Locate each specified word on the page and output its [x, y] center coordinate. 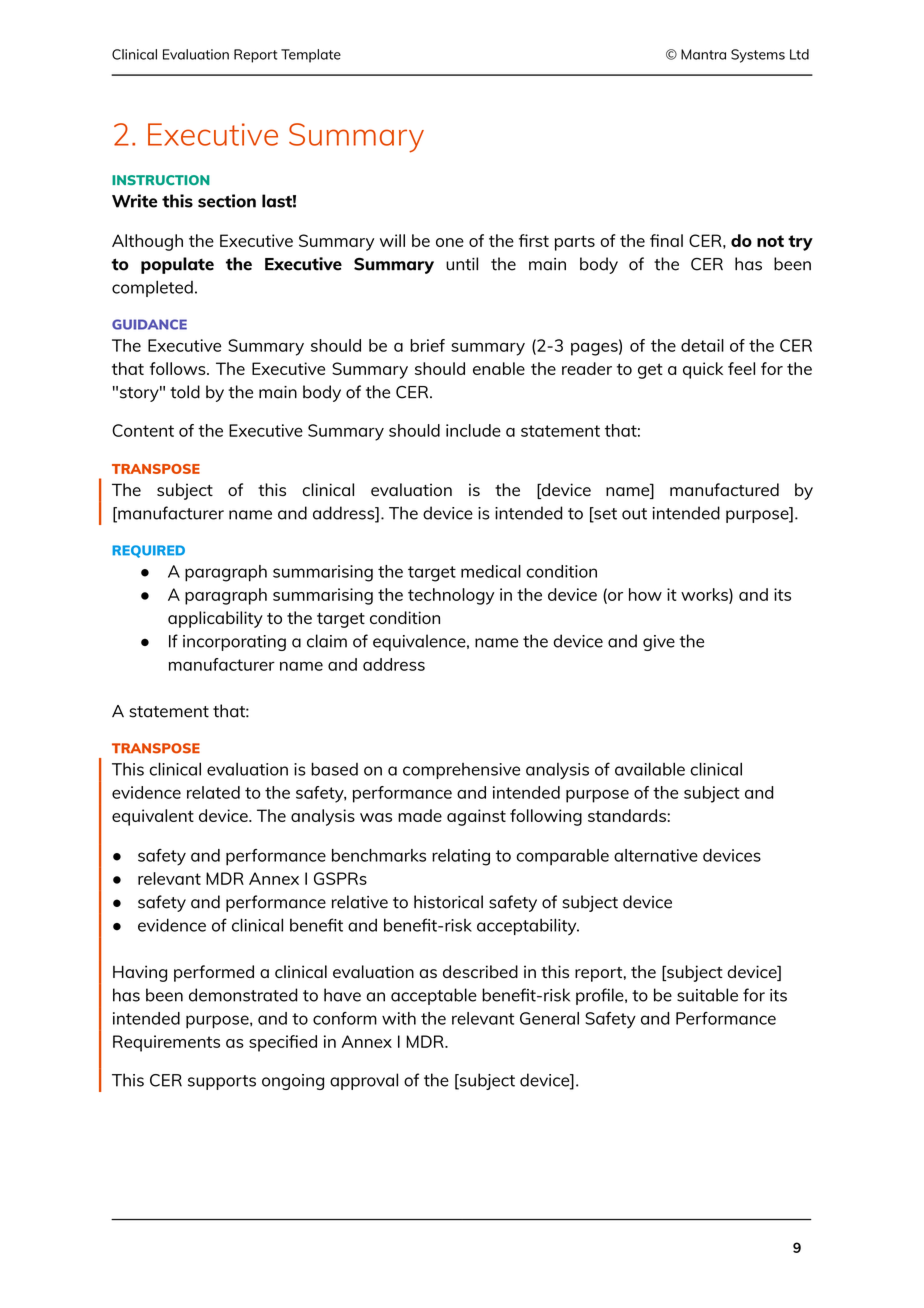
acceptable [434, 996]
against [476, 817]
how [645, 594]
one [450, 242]
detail [702, 345]
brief [427, 345]
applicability [215, 619]
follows [179, 368]
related [213, 792]
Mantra [703, 54]
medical [491, 571]
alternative [656, 855]
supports [222, 1082]
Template [311, 56]
